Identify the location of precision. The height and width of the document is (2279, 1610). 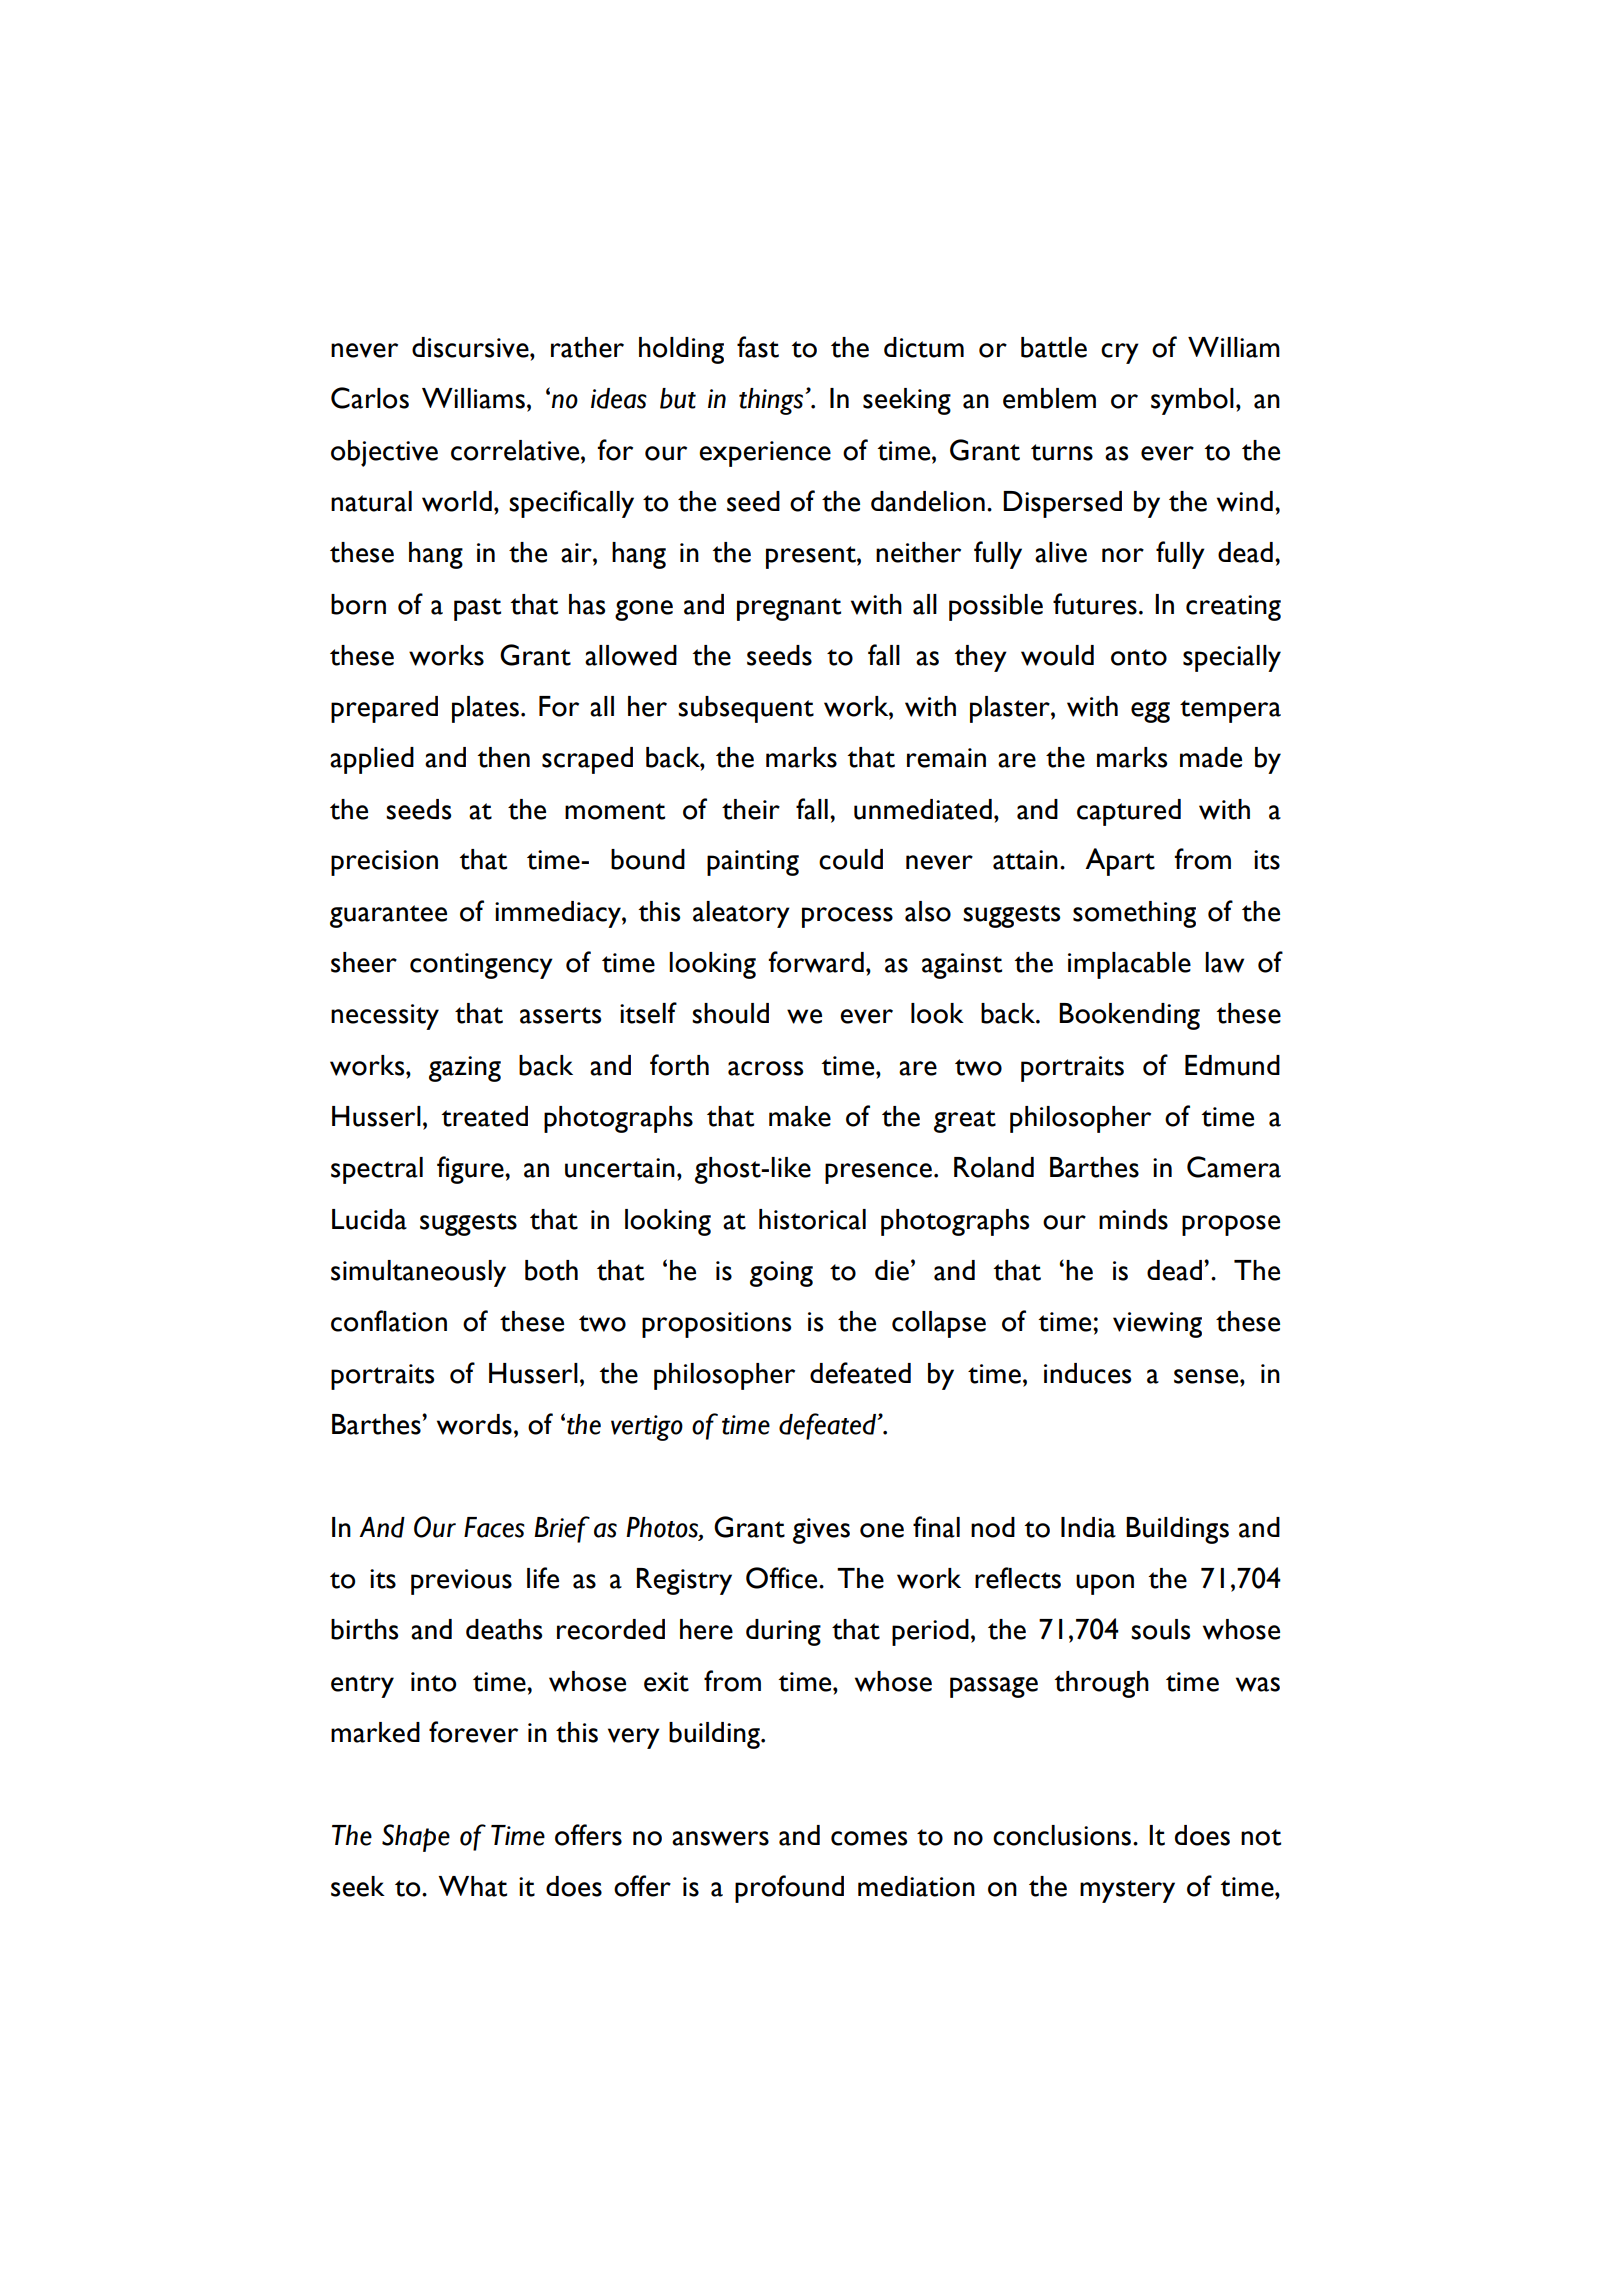
(384, 863).
